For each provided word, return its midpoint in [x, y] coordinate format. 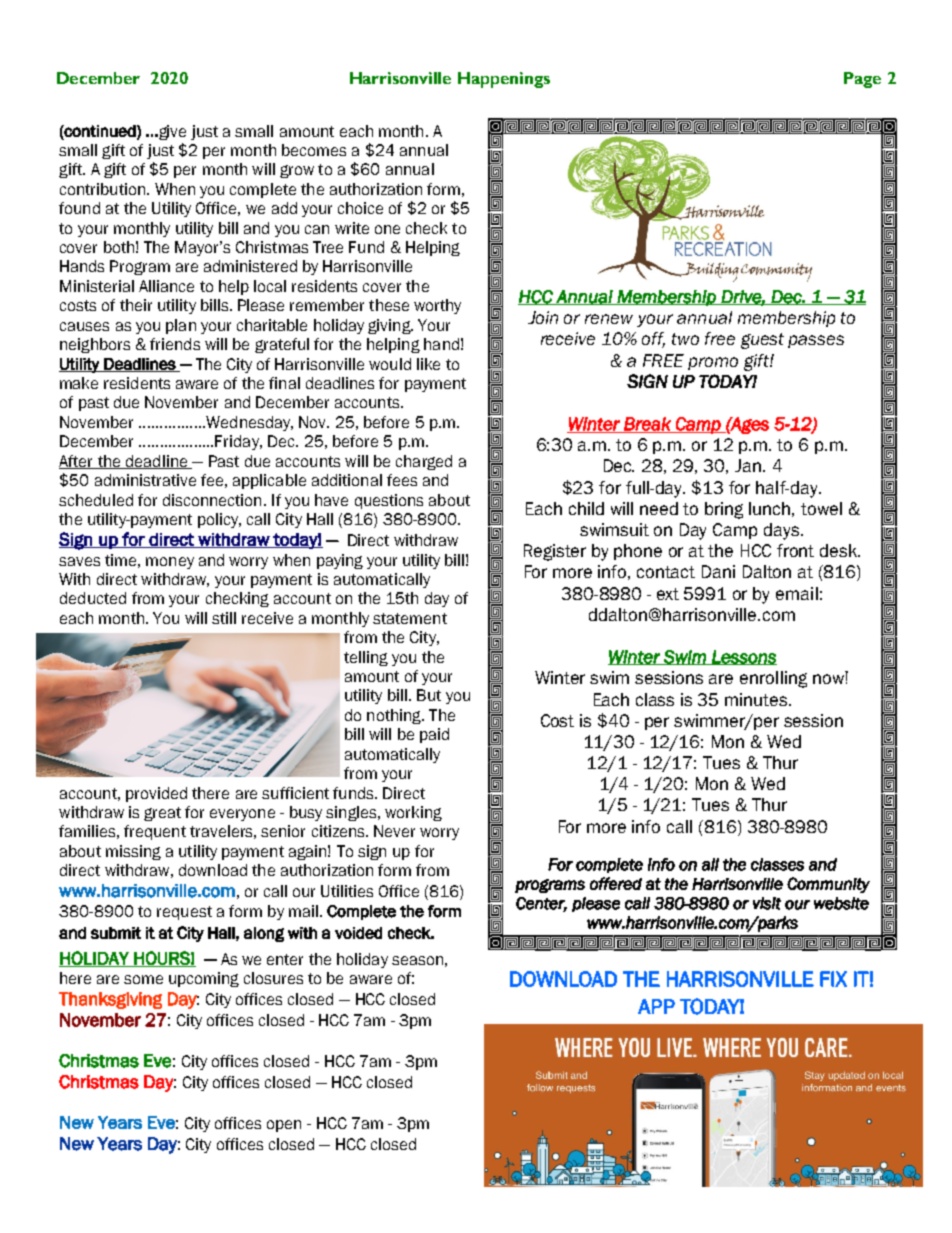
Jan [748, 465]
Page [862, 80]
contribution [102, 189]
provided [156, 794]
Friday [238, 442]
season [417, 960]
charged [424, 462]
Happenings [504, 80]
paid [434, 735]
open [284, 1126]
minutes [757, 699]
